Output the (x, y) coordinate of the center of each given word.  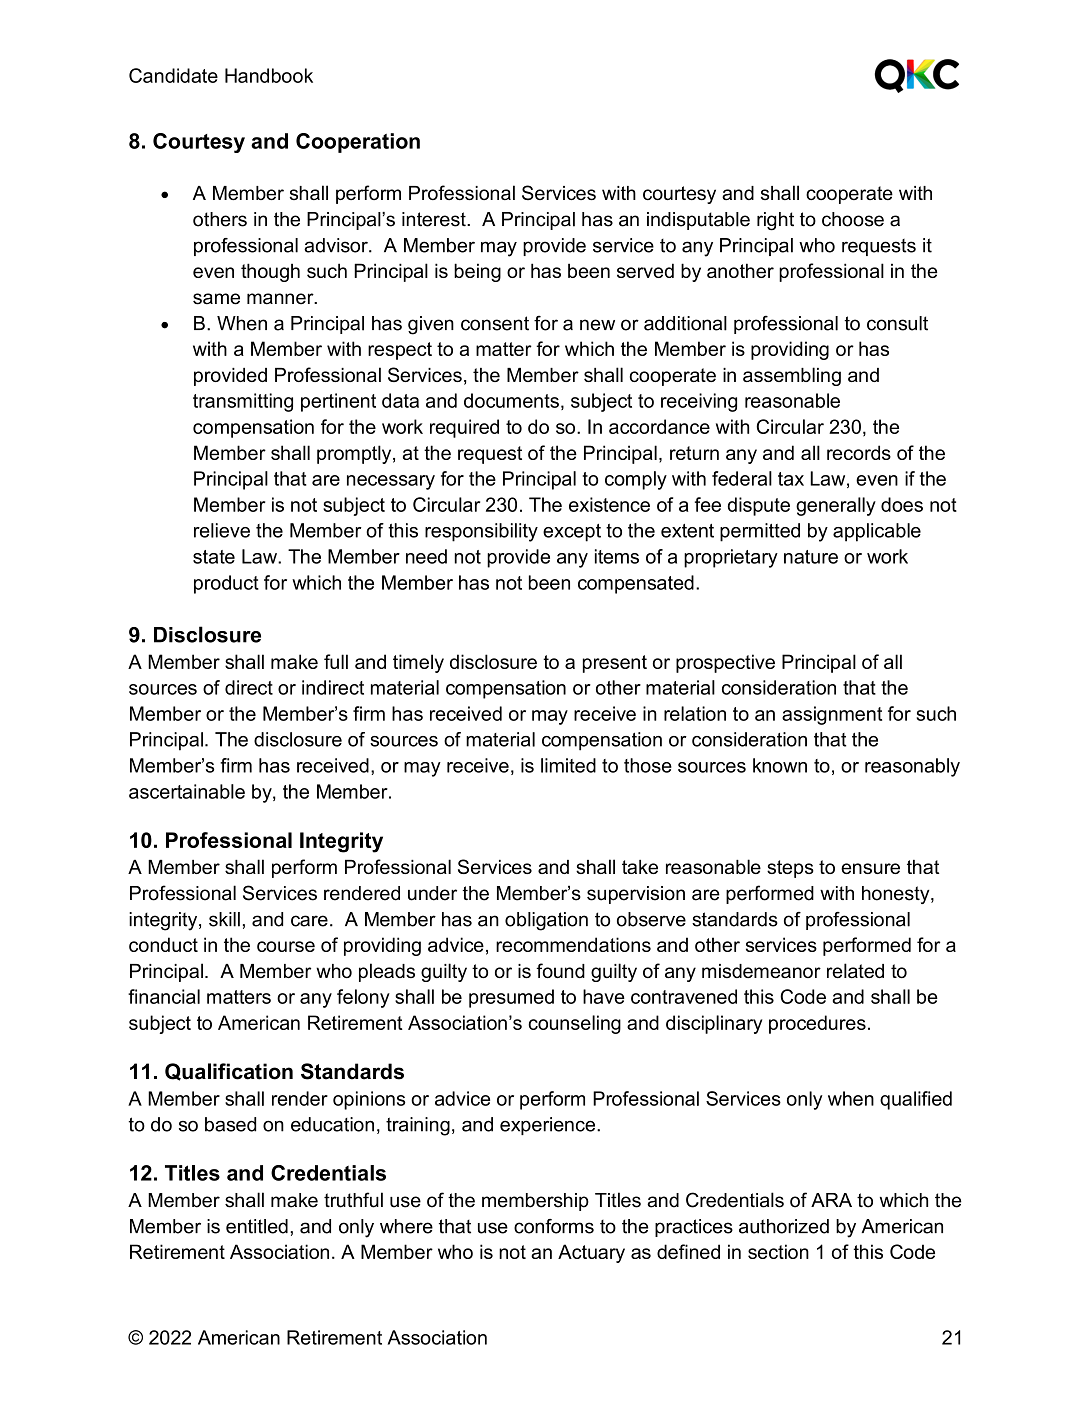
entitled (257, 1226)
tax (791, 479)
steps (790, 869)
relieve (222, 530)
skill (224, 919)
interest (435, 219)
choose (853, 219)
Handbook (269, 75)
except (572, 533)
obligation (546, 921)
